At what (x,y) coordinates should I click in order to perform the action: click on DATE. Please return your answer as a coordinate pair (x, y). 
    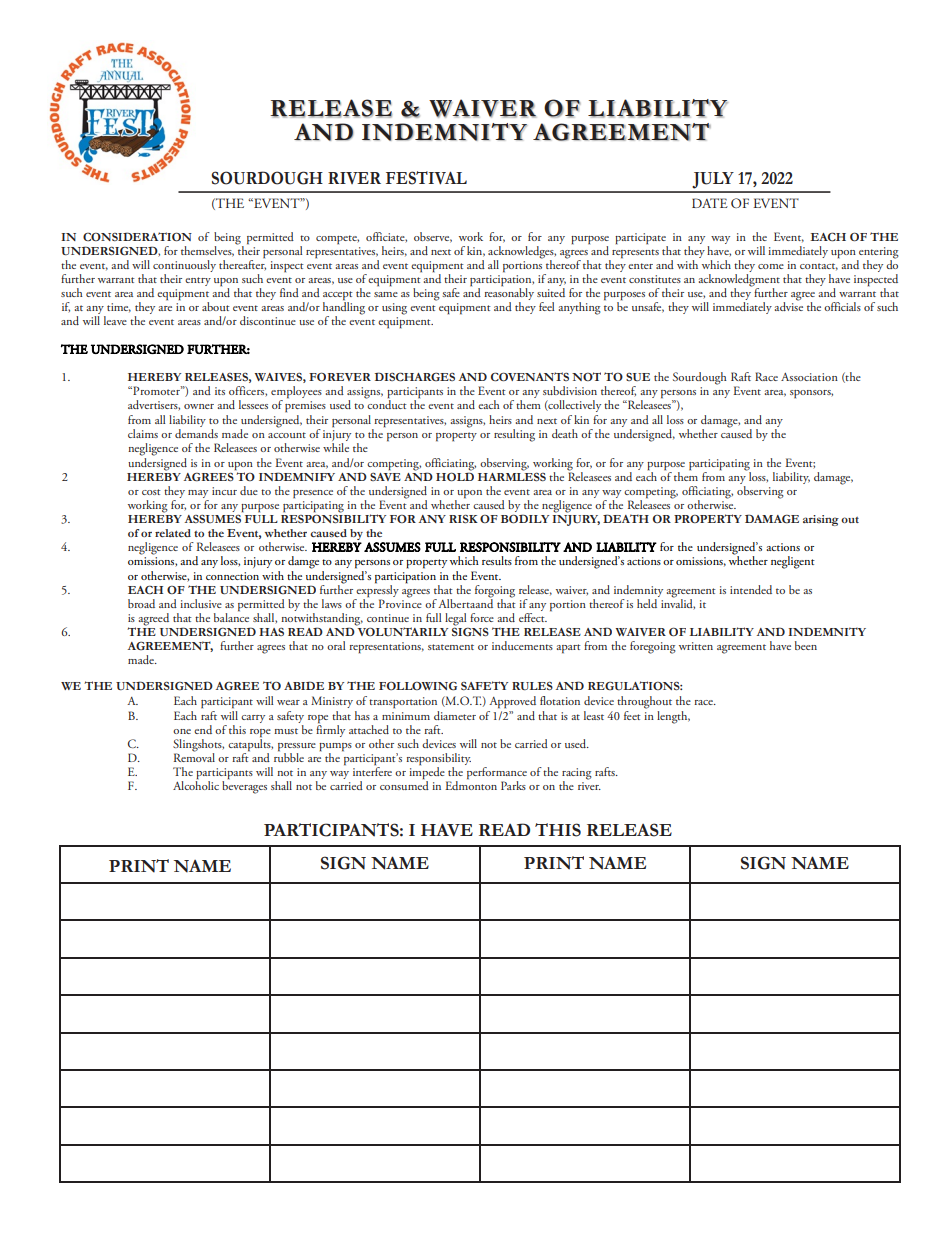
    Looking at the image, I should click on (710, 203).
